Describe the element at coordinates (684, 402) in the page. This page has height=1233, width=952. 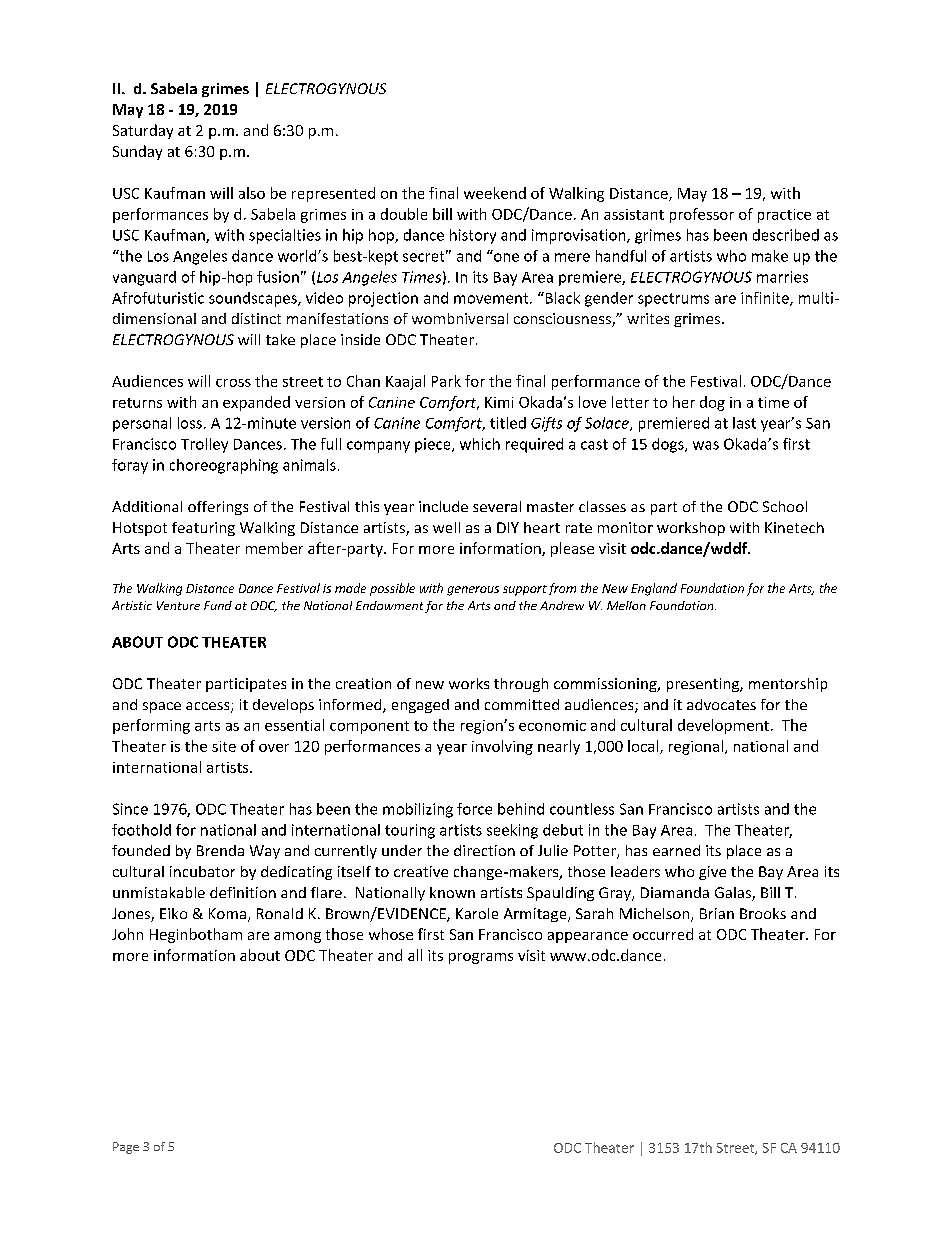
I see `her` at that location.
